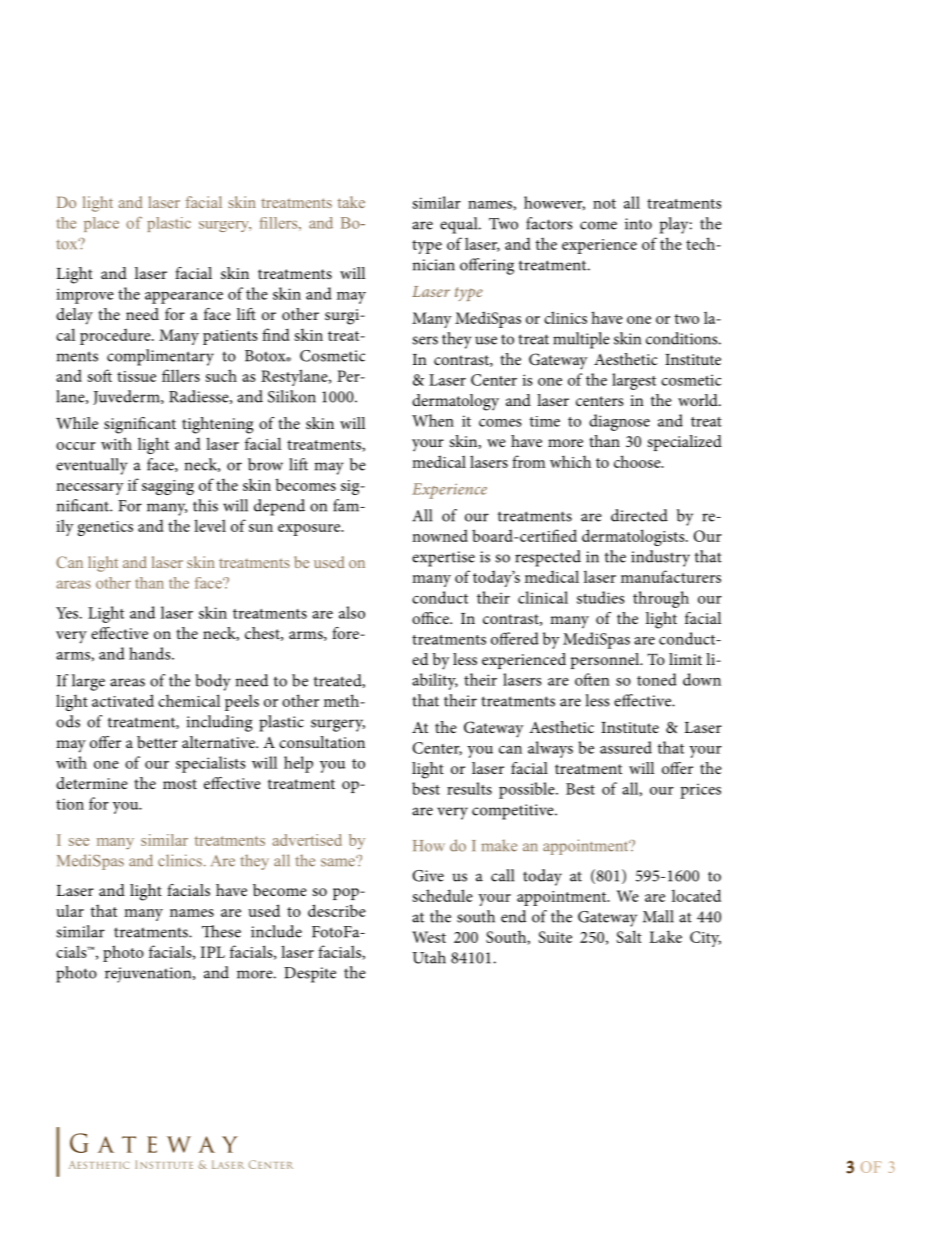 The image size is (952, 1233). I want to click on When, so click(433, 420).
